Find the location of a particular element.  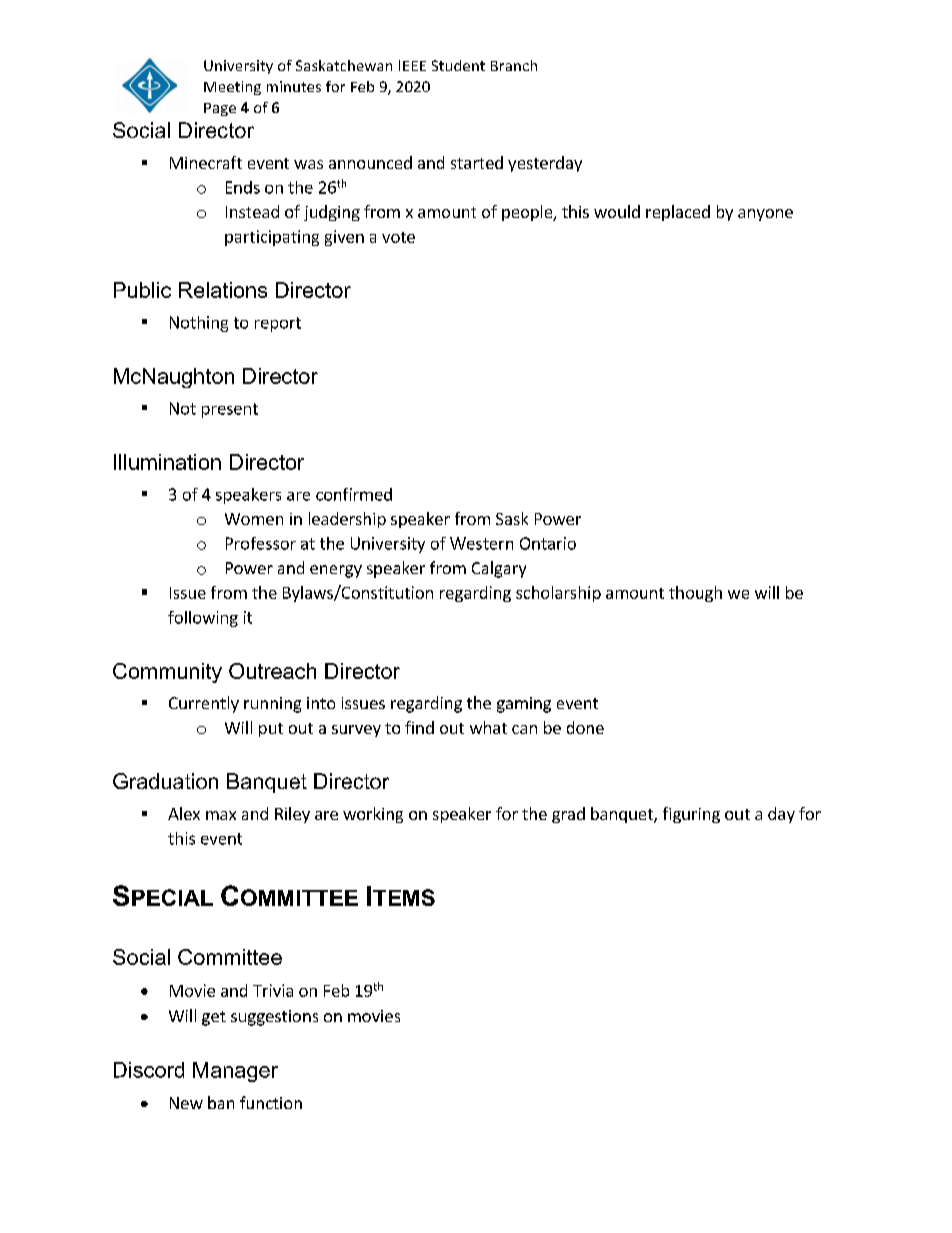

Page is located at coordinates (220, 109).
